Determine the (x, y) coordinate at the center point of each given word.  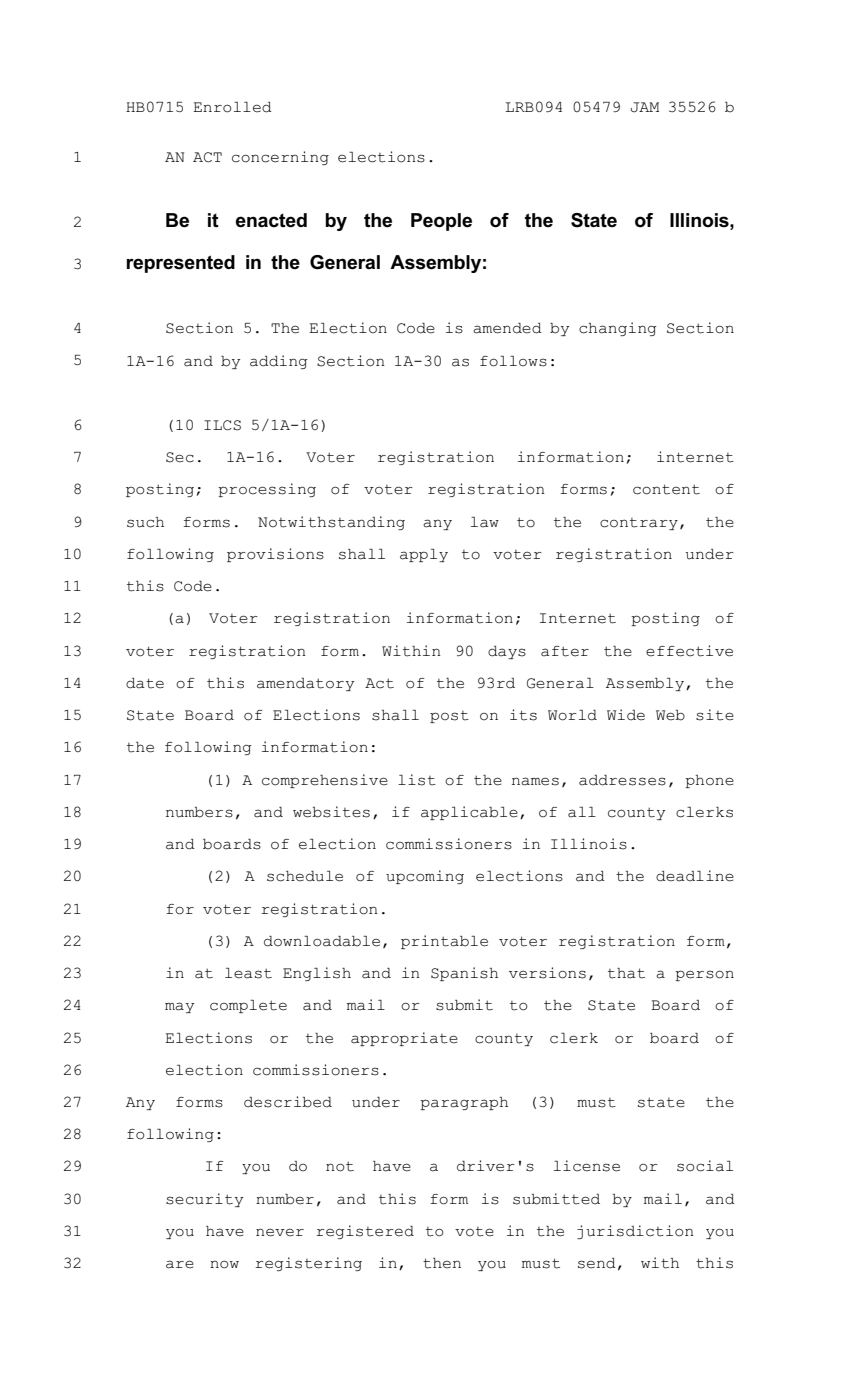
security (204, 1200)
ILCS (222, 425)
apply (424, 555)
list (417, 780)
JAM (645, 107)
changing (617, 329)
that (626, 973)
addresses (622, 780)
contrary (639, 524)
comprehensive (325, 781)
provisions (275, 555)
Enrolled (232, 107)
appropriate (404, 1039)
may (179, 1007)
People (441, 222)
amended (507, 328)
